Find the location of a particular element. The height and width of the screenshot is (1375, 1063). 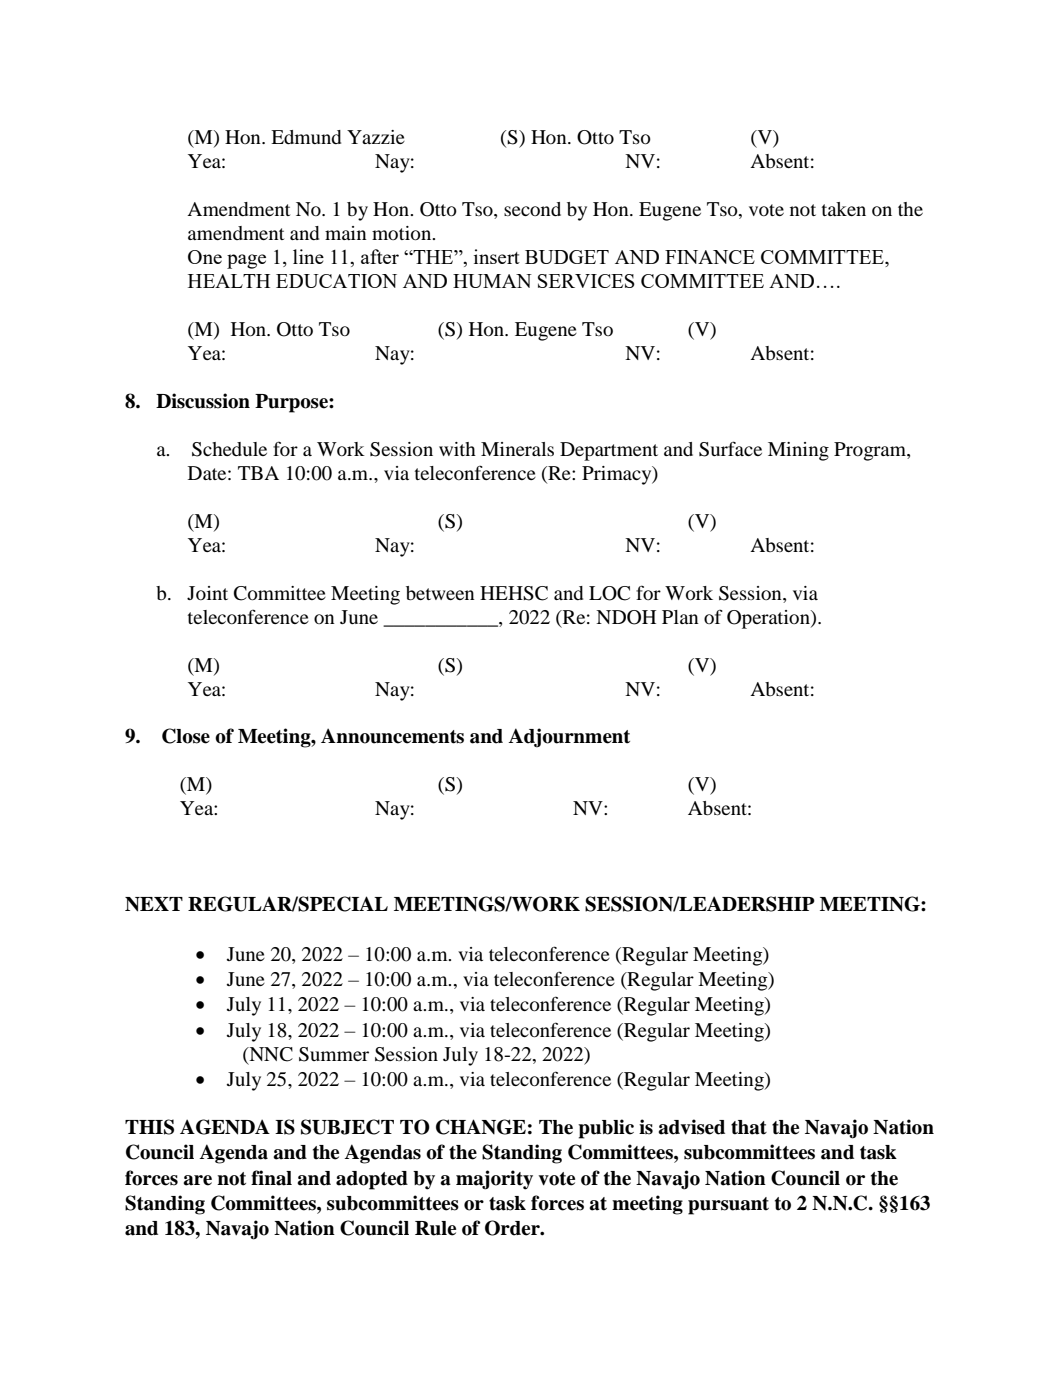

final is located at coordinates (271, 1178).
